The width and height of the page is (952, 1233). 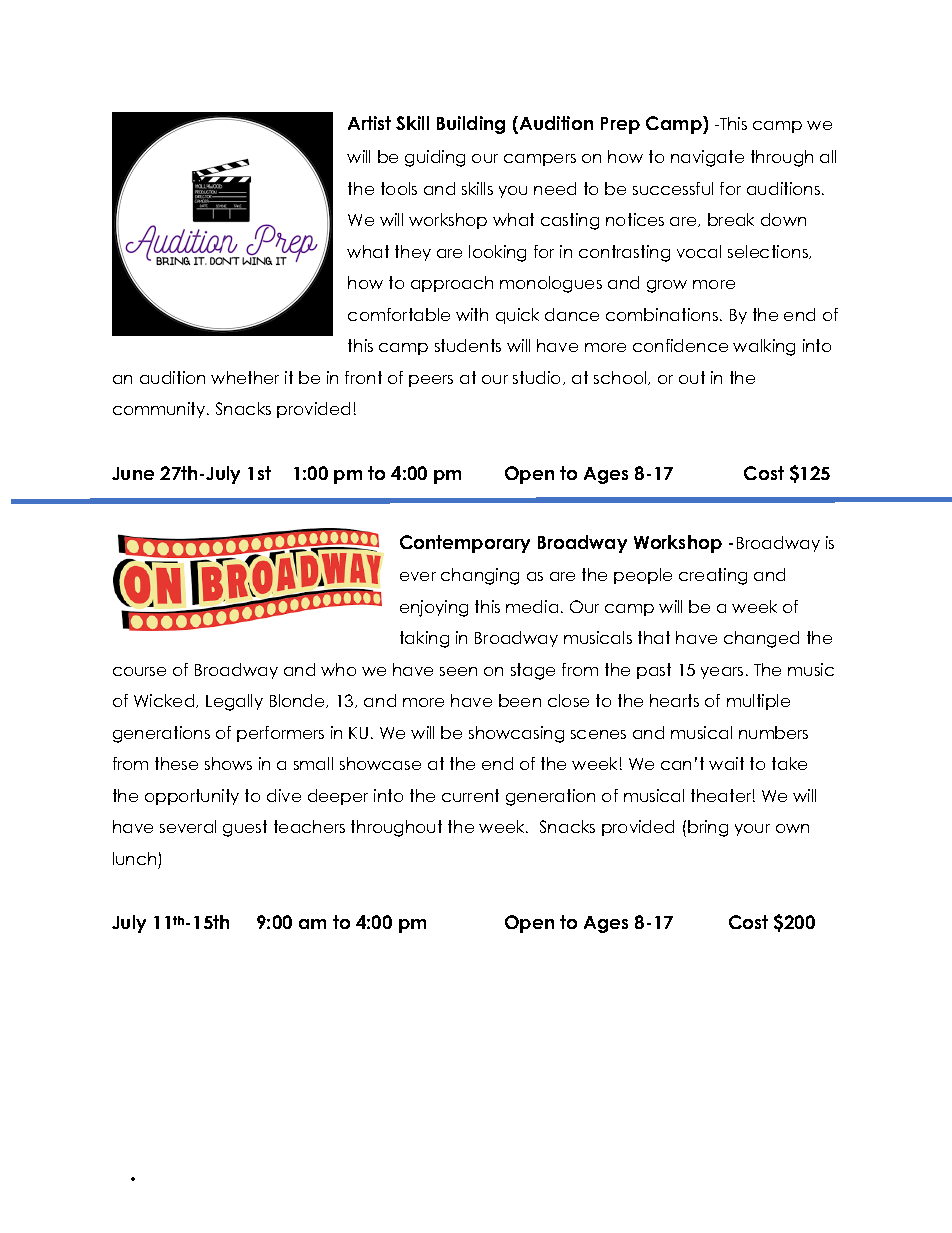 I want to click on years, so click(x=722, y=673).
